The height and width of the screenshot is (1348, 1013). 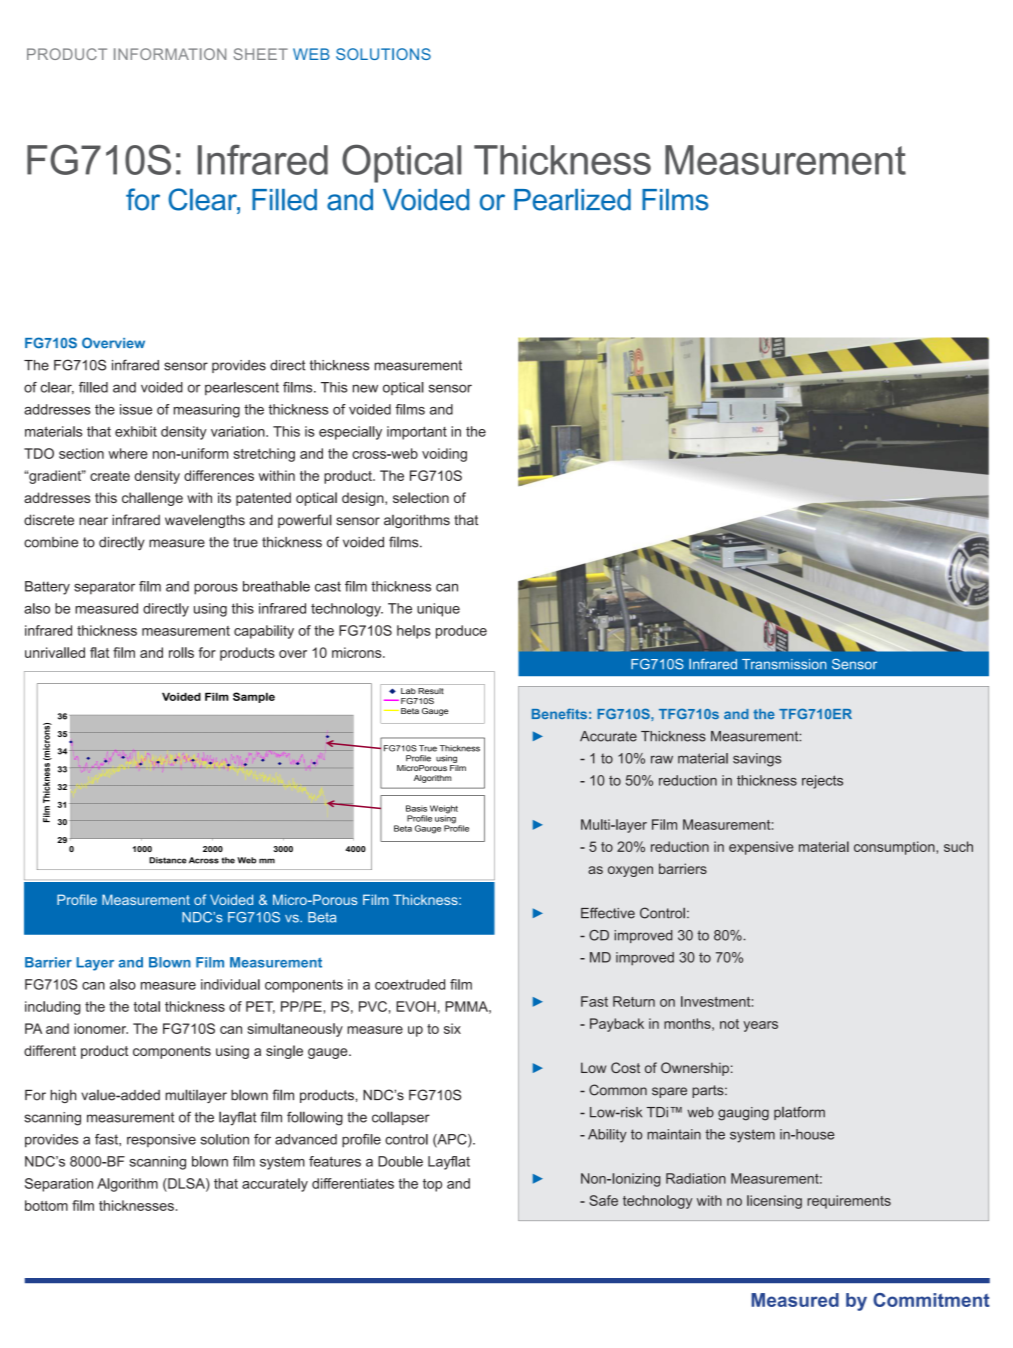 I want to click on SHEET, so click(x=261, y=54).
